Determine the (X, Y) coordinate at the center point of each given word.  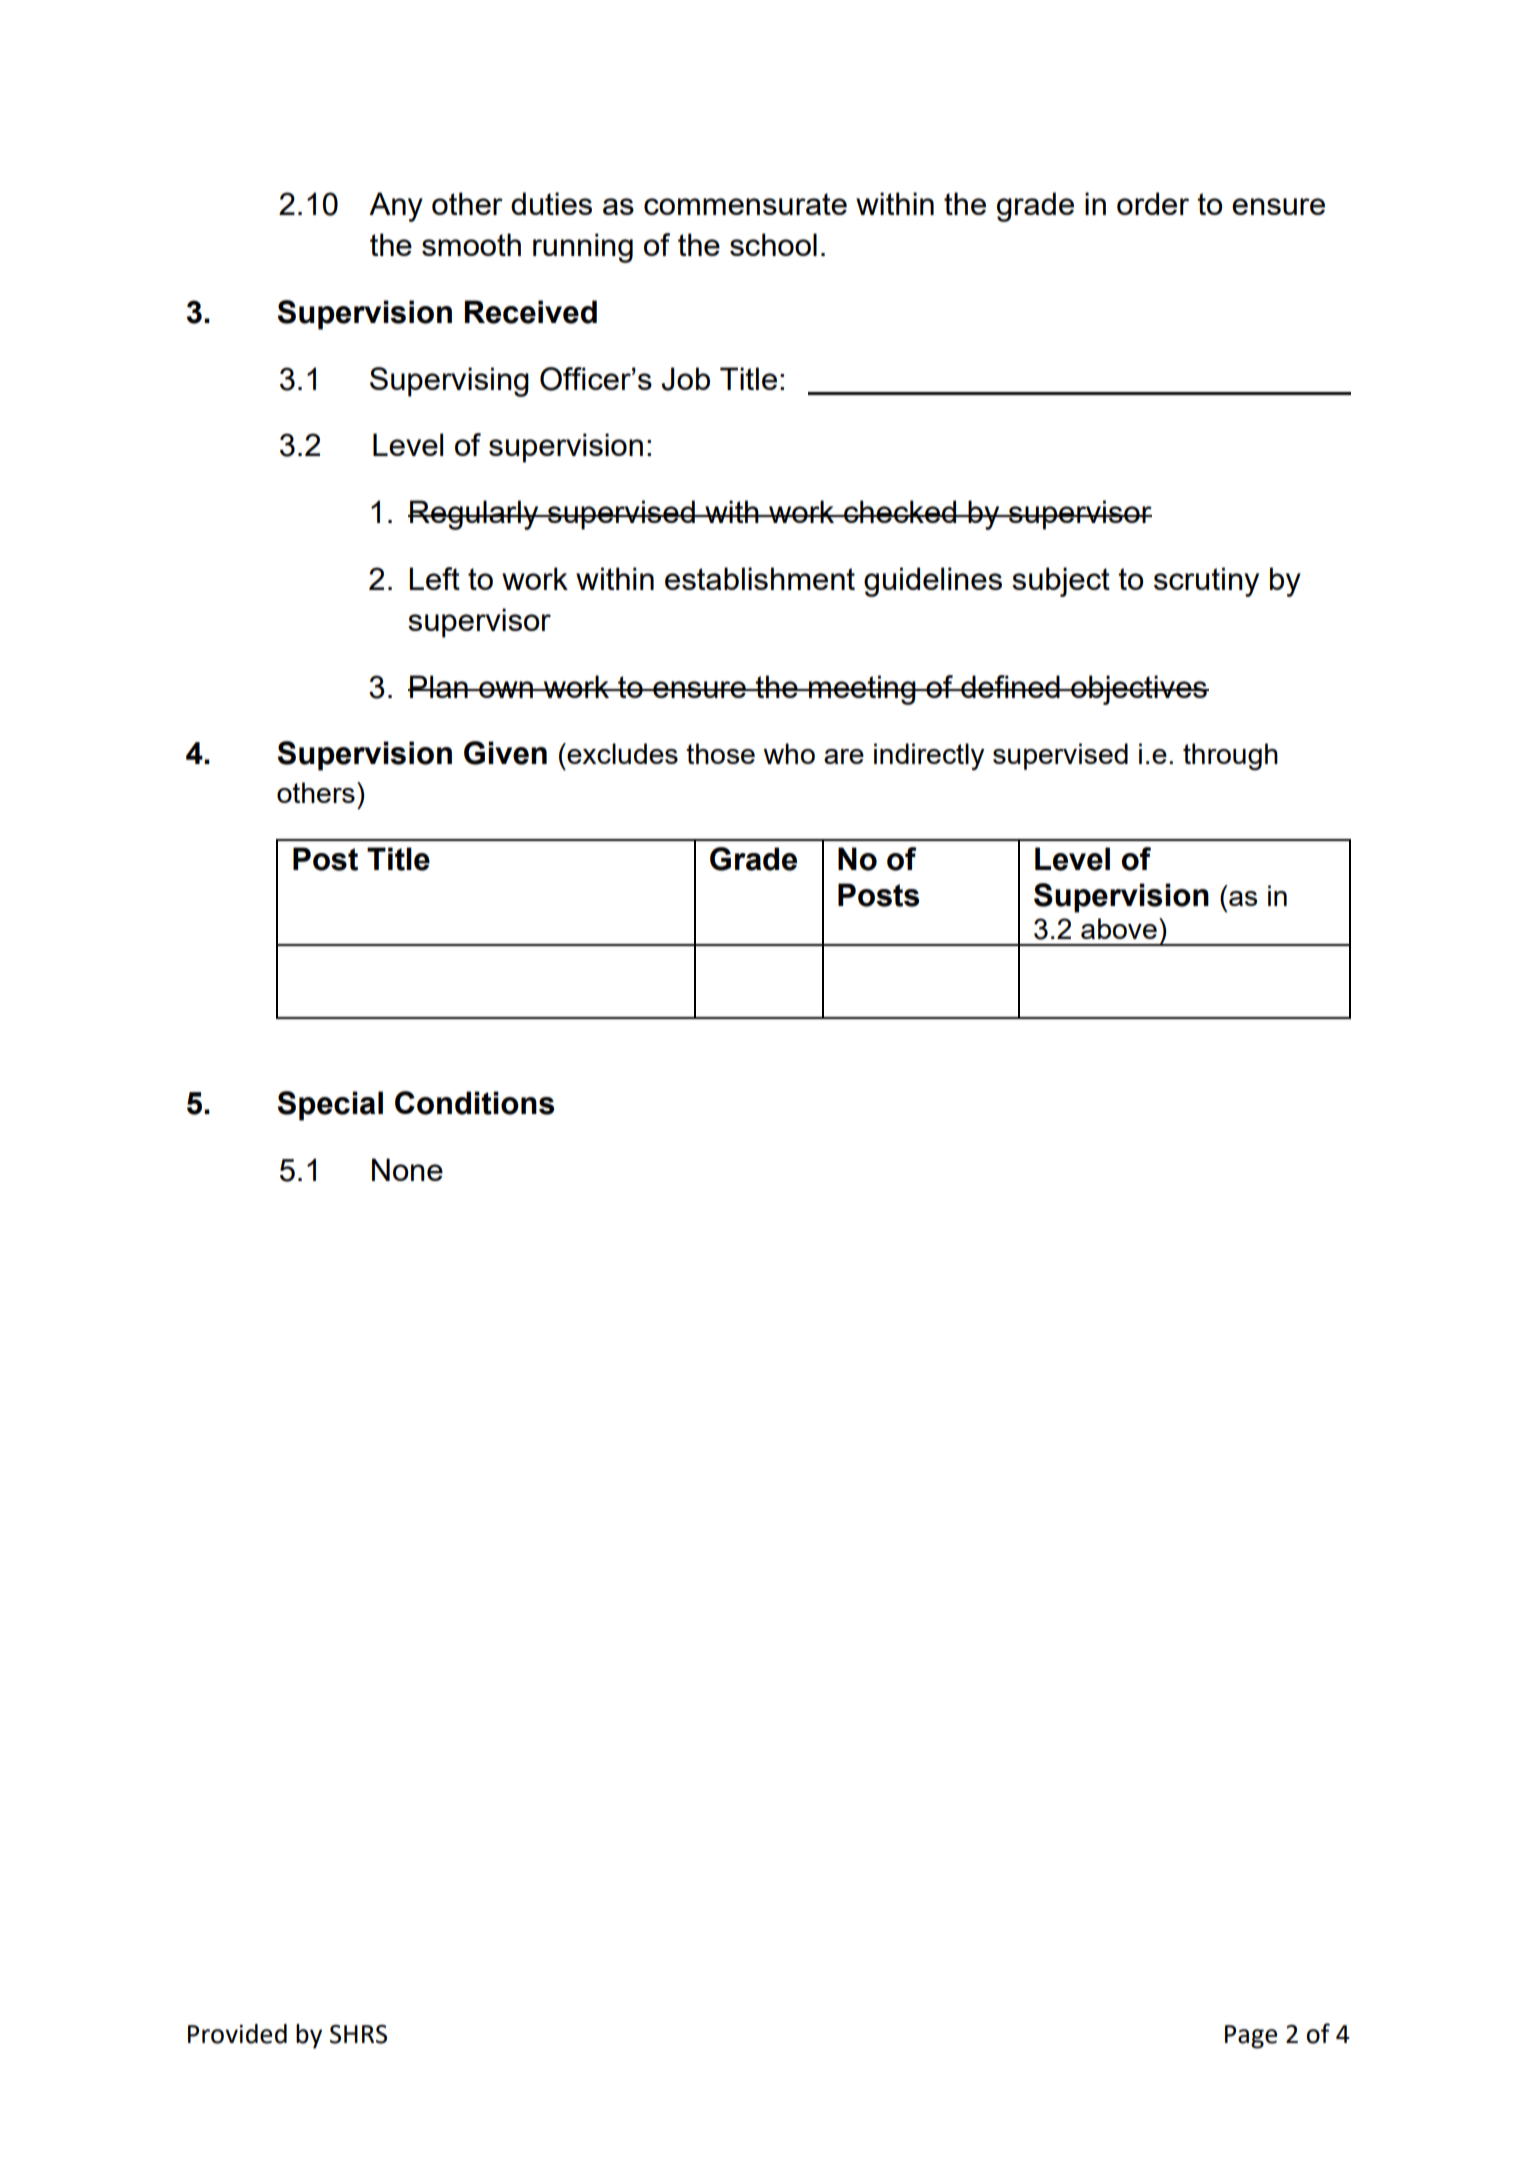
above (1119, 928)
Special (330, 1106)
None (407, 1169)
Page (1251, 2037)
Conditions (474, 1103)
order (1153, 203)
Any (396, 207)
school (773, 244)
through (1230, 757)
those (720, 753)
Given (505, 753)
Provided (237, 2034)
